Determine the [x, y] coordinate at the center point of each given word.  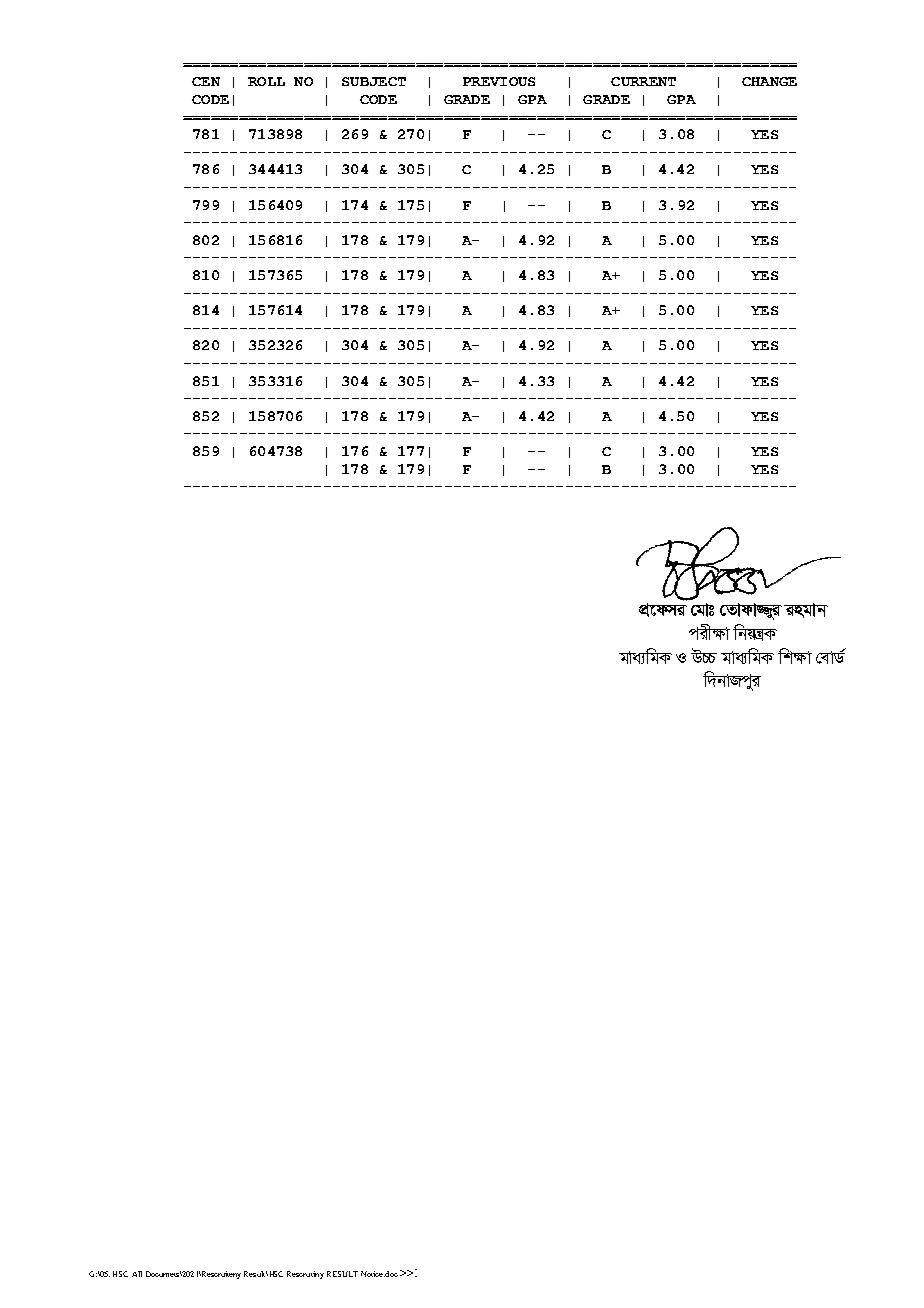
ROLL [266, 81]
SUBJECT [374, 81]
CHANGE [769, 81]
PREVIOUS [499, 81]
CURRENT [643, 81]
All [137, 1274]
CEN [206, 81]
